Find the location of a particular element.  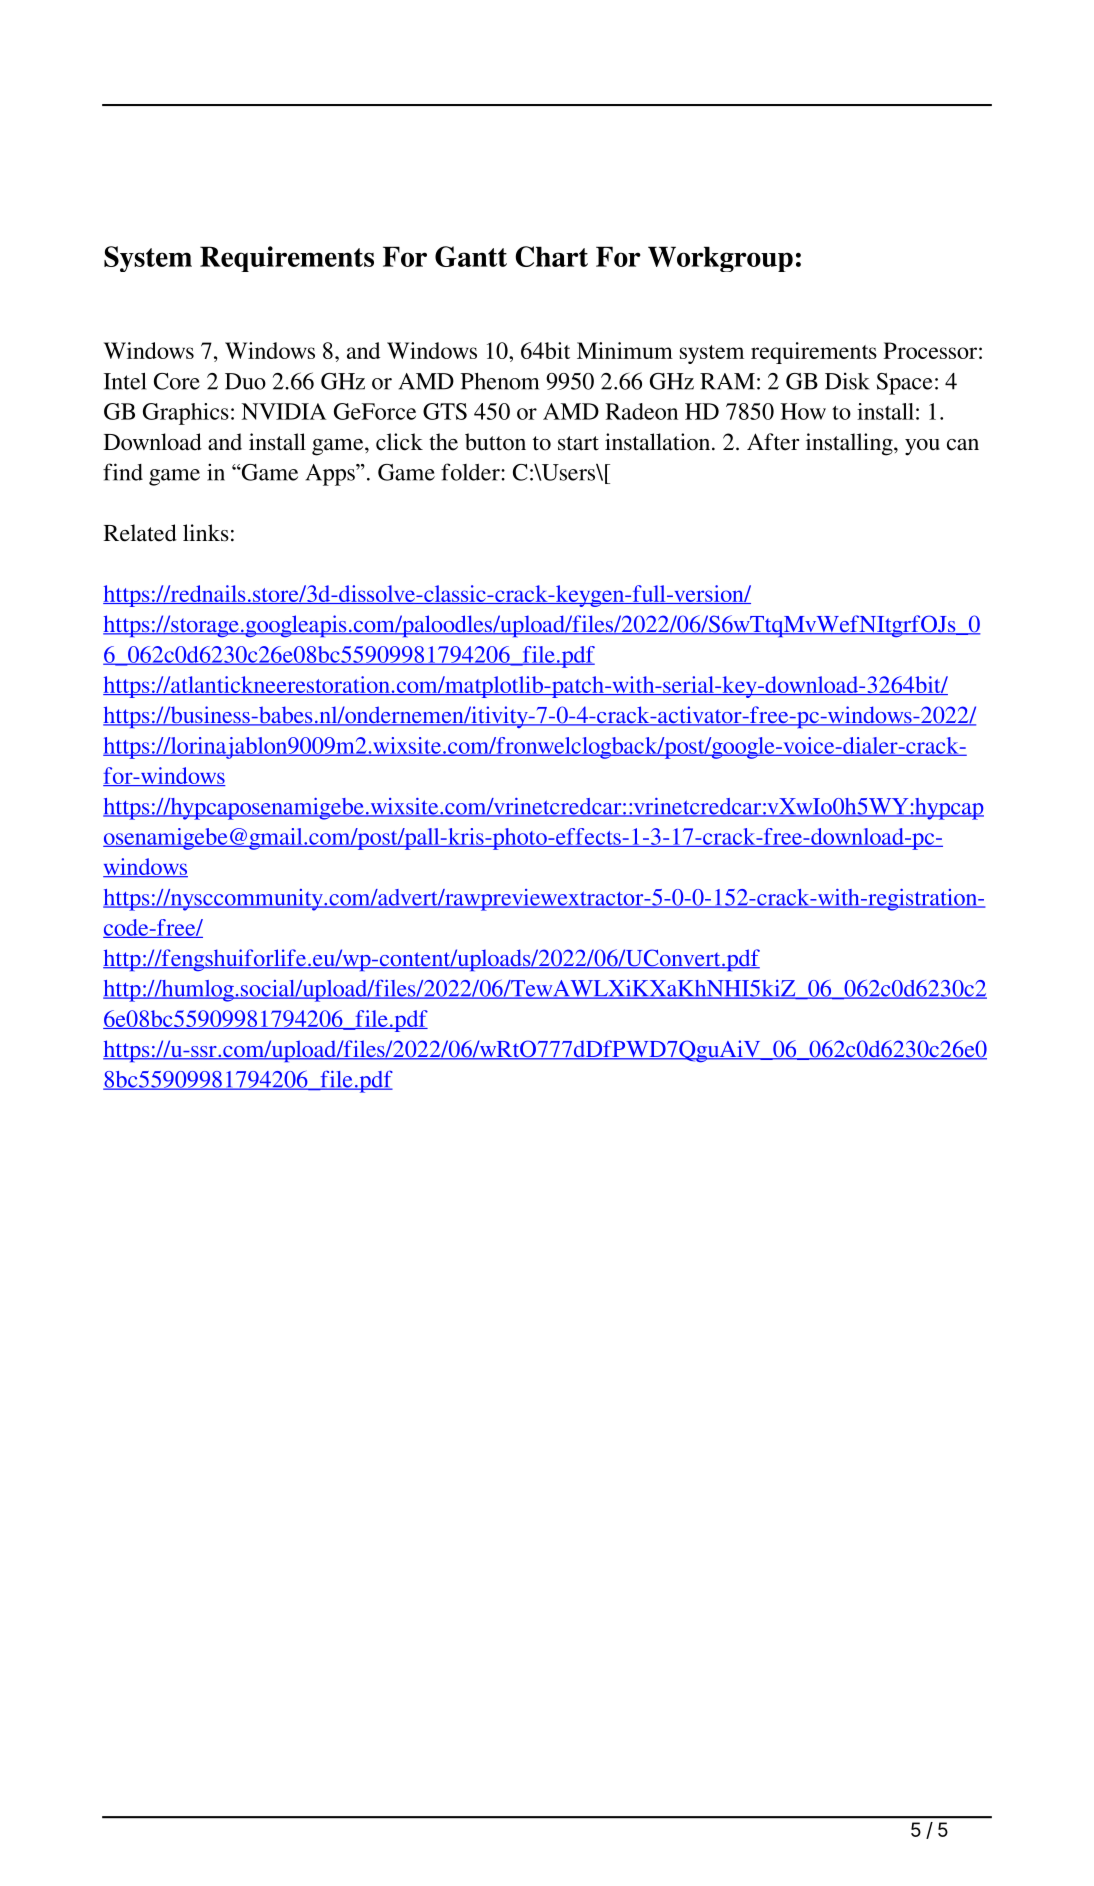

you is located at coordinates (922, 447).
